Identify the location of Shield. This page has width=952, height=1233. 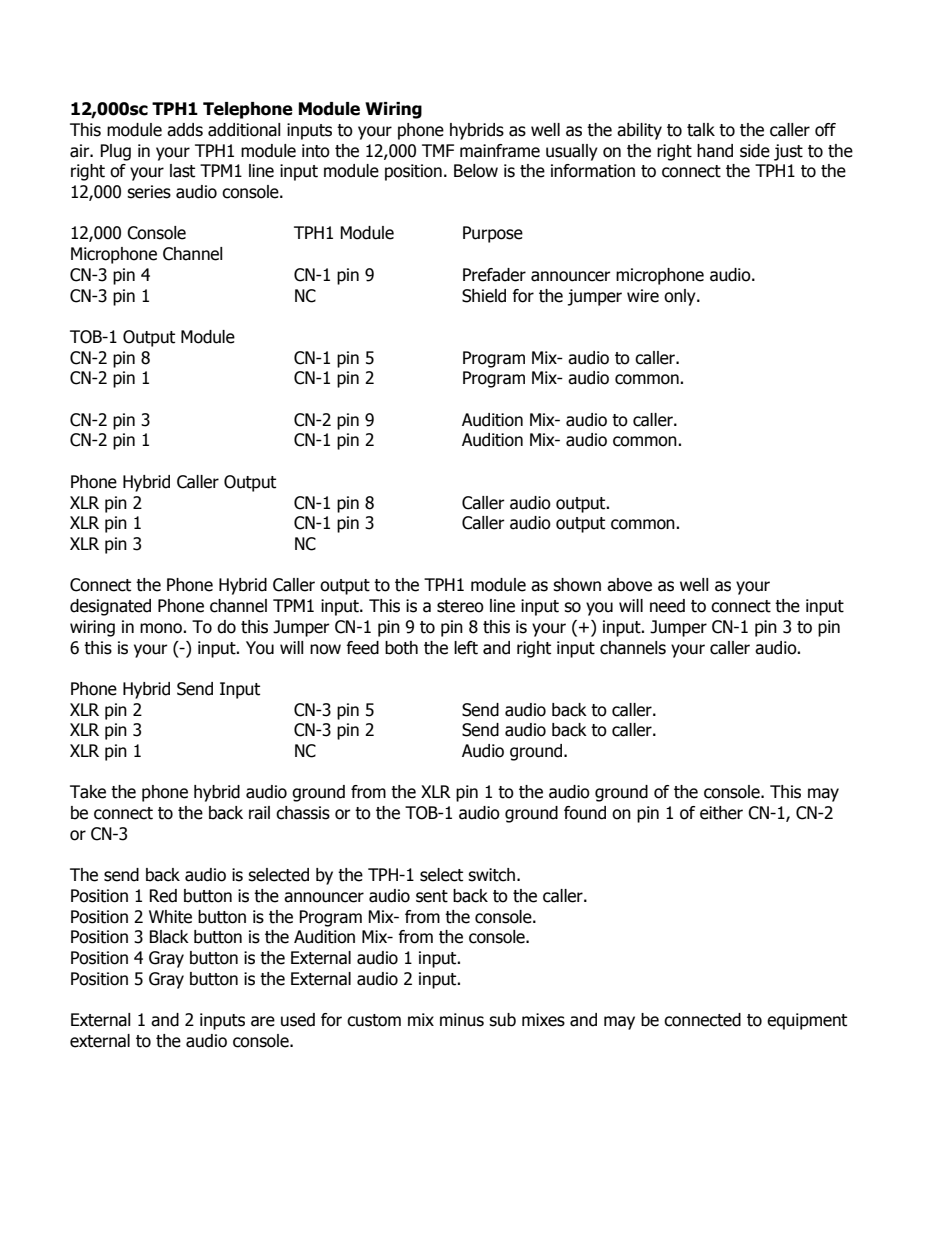
(484, 296).
